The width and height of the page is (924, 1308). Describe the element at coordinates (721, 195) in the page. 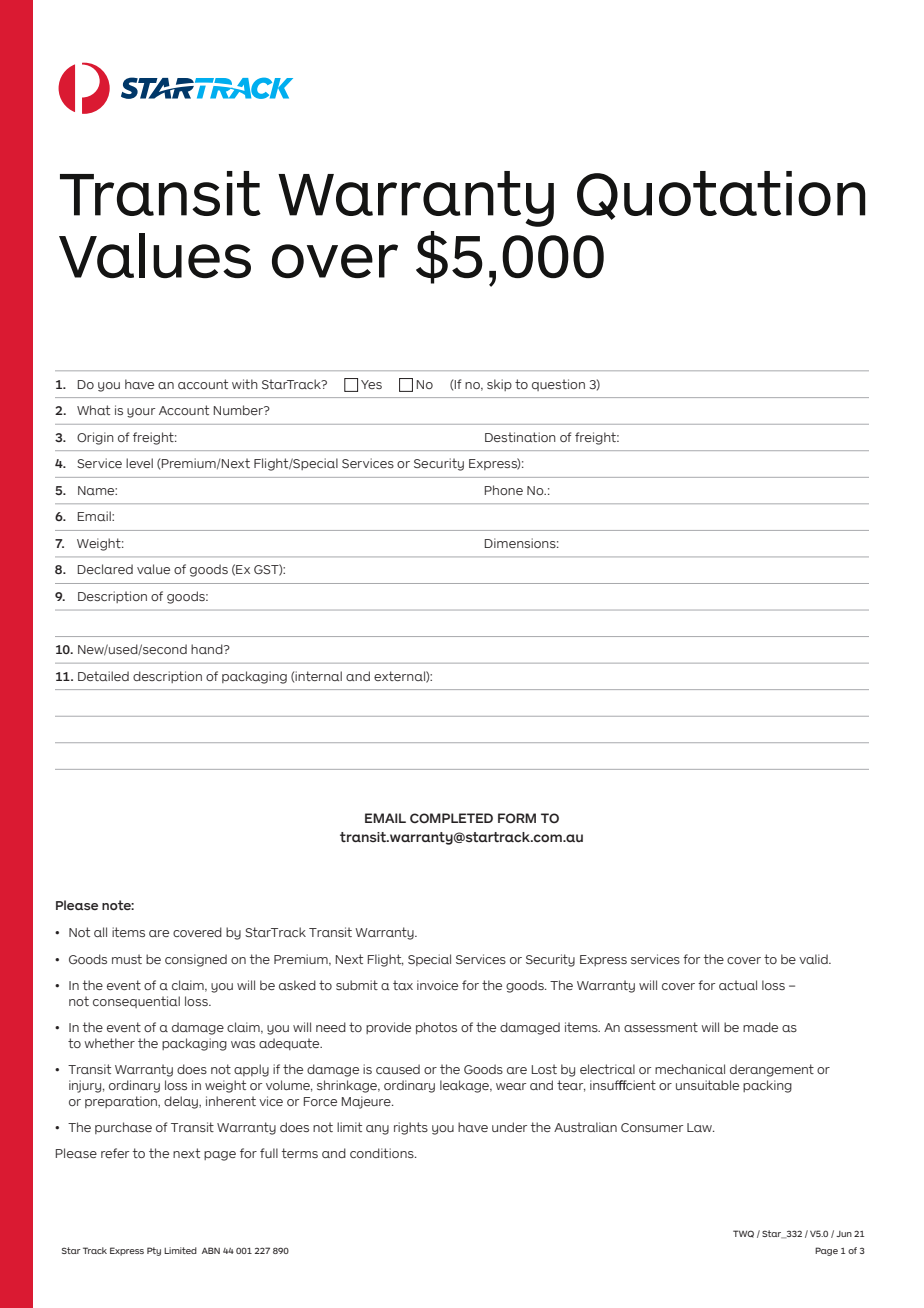

I see `Quotation` at that location.
